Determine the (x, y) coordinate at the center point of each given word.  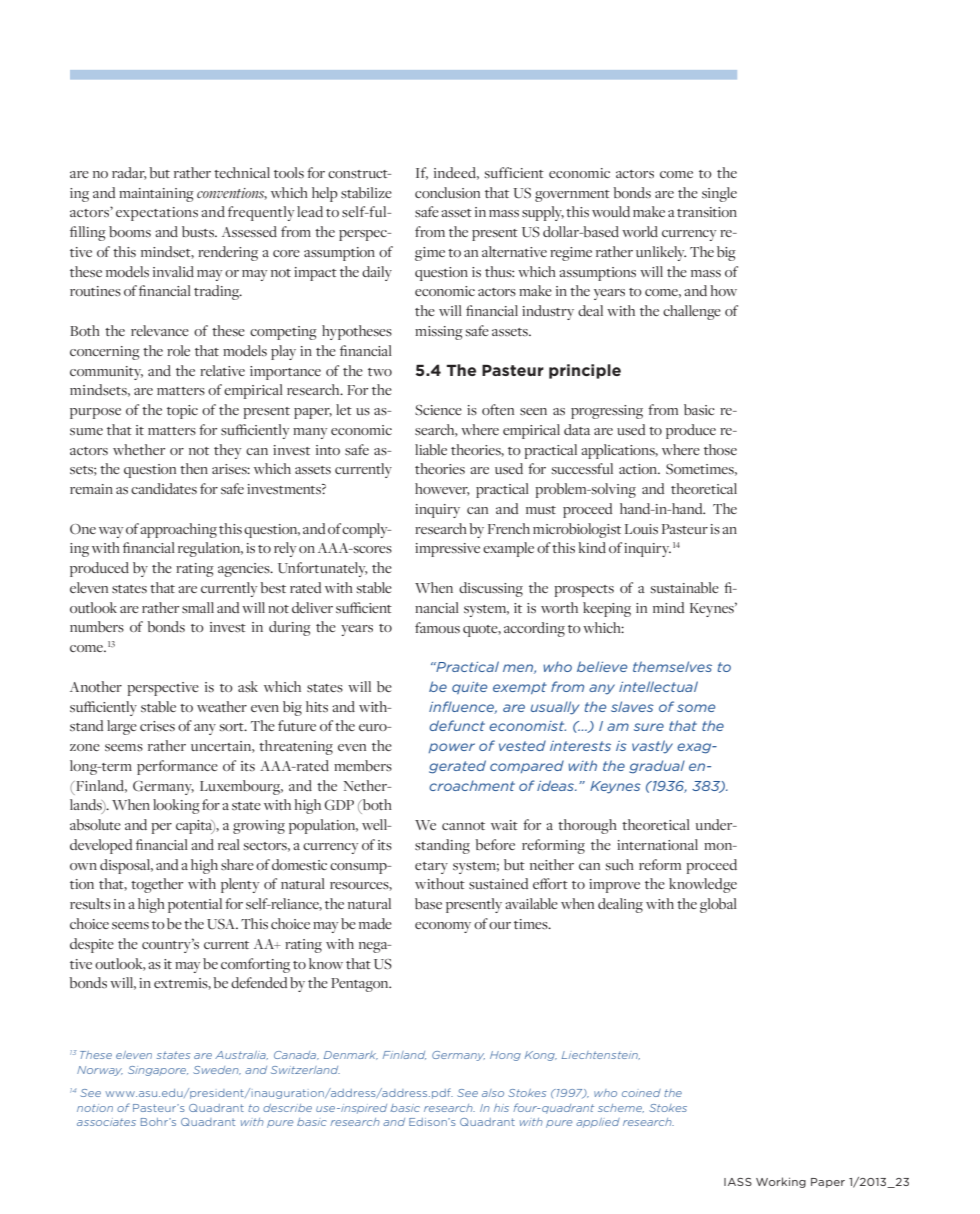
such (620, 864)
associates (106, 1122)
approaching (178, 530)
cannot (463, 826)
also (493, 1093)
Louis (641, 529)
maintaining (156, 195)
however (442, 489)
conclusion (447, 192)
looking (176, 806)
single (719, 194)
